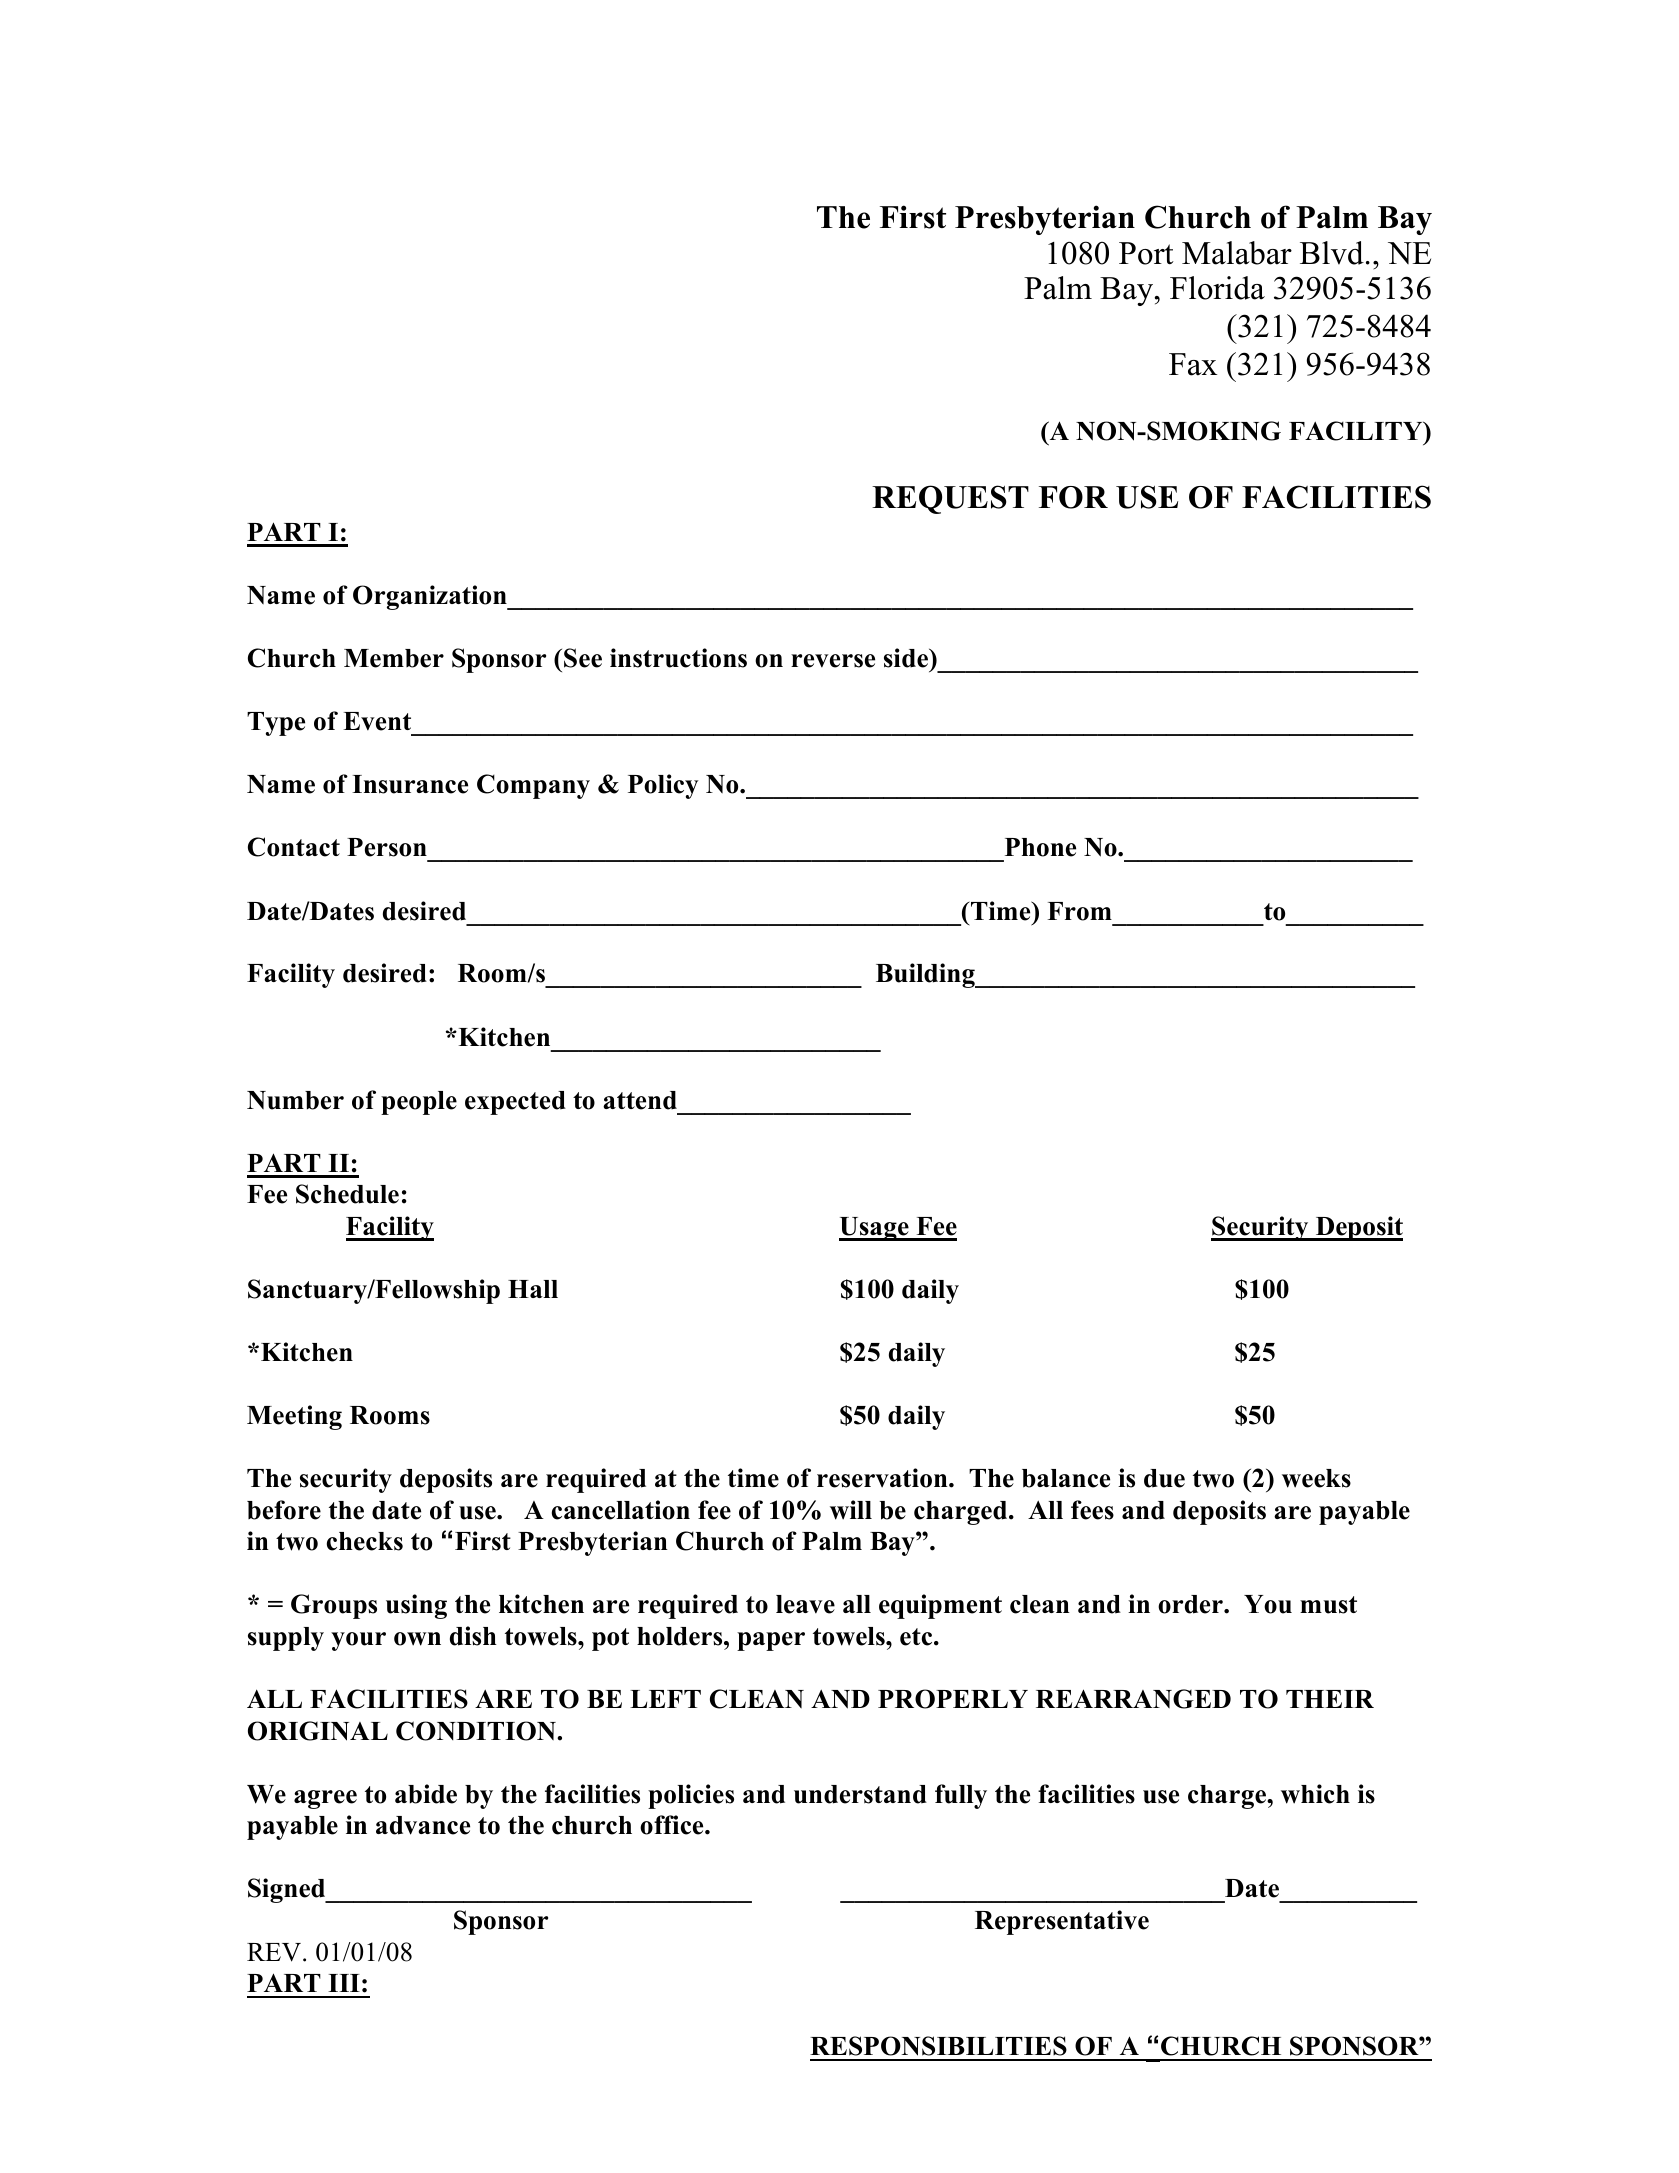  Describe the element at coordinates (394, 658) in the screenshot. I see `Member` at that location.
